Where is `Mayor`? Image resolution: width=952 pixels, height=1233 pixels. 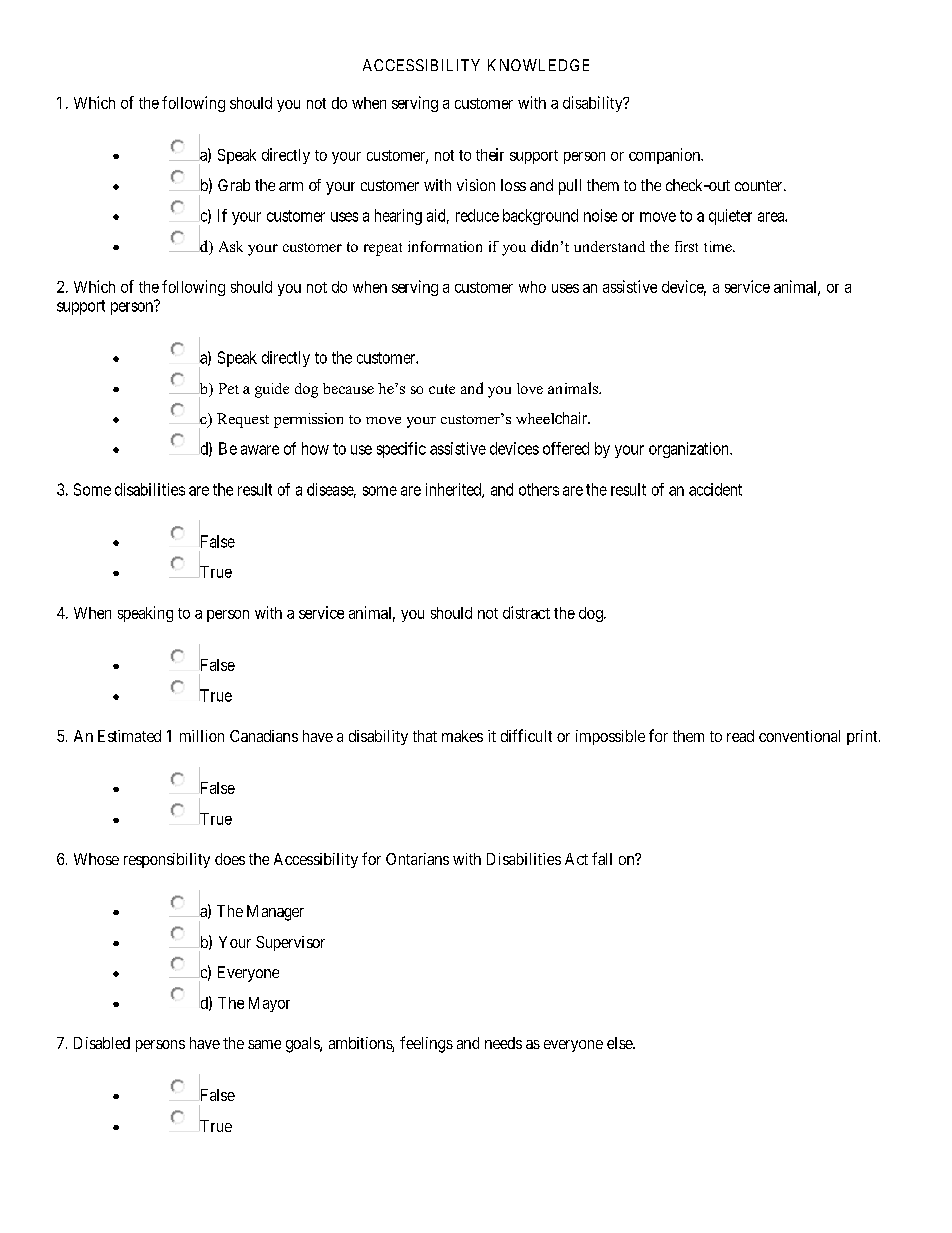
Mayor is located at coordinates (269, 1004).
